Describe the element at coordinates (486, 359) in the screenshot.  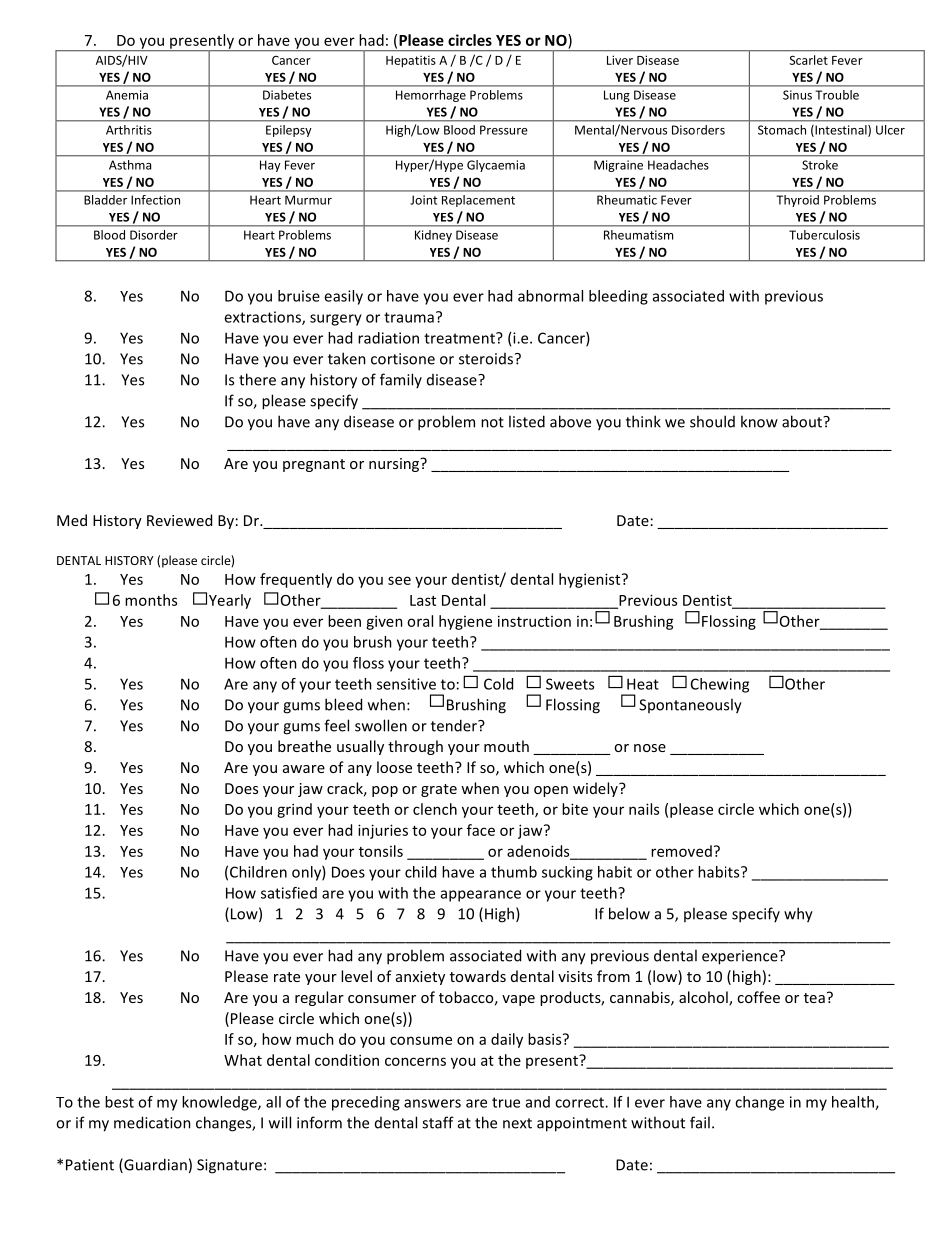
I see `steroids` at that location.
